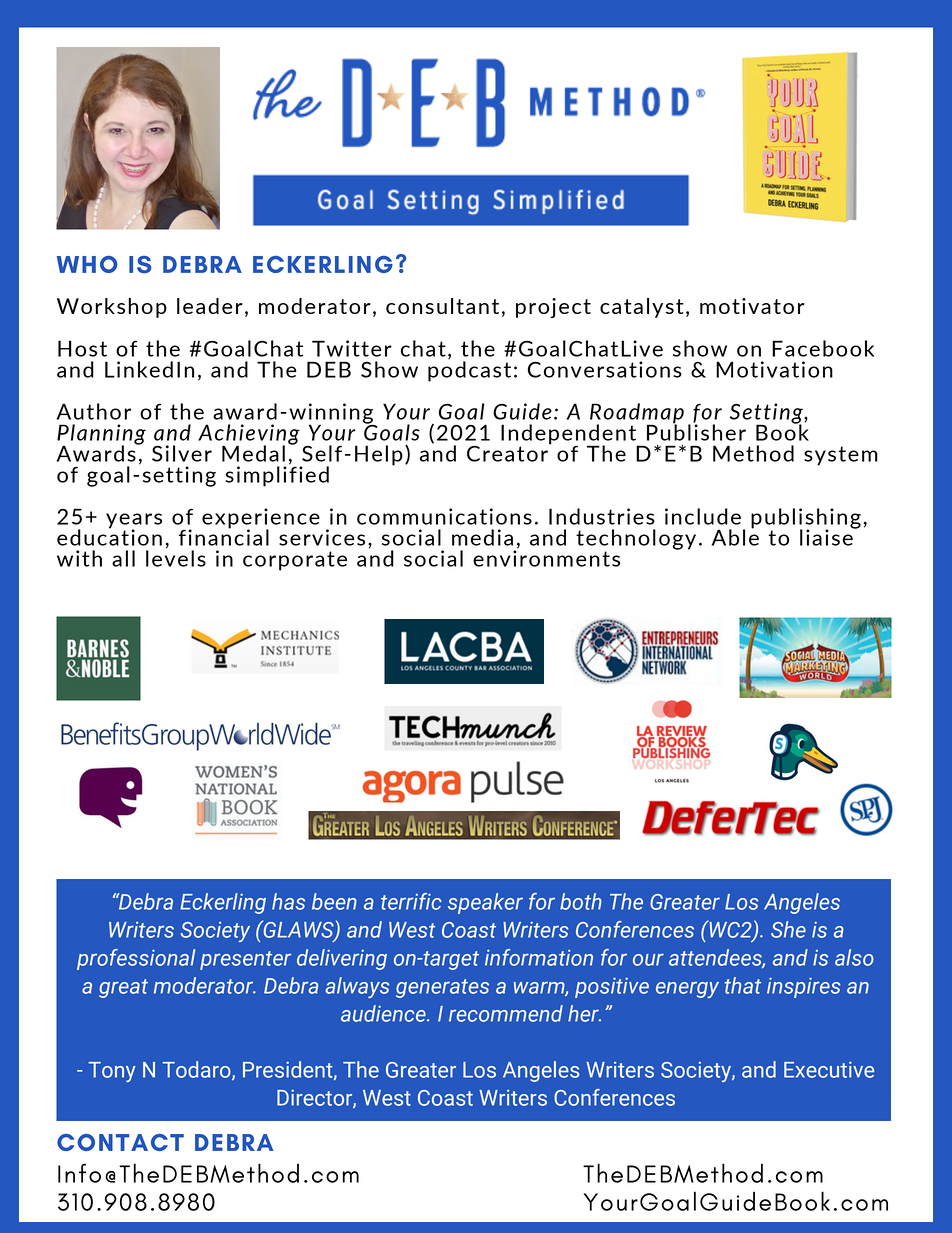 This screenshot has width=952, height=1233. What do you see at coordinates (176, 557) in the screenshot?
I see `levels` at bounding box center [176, 557].
